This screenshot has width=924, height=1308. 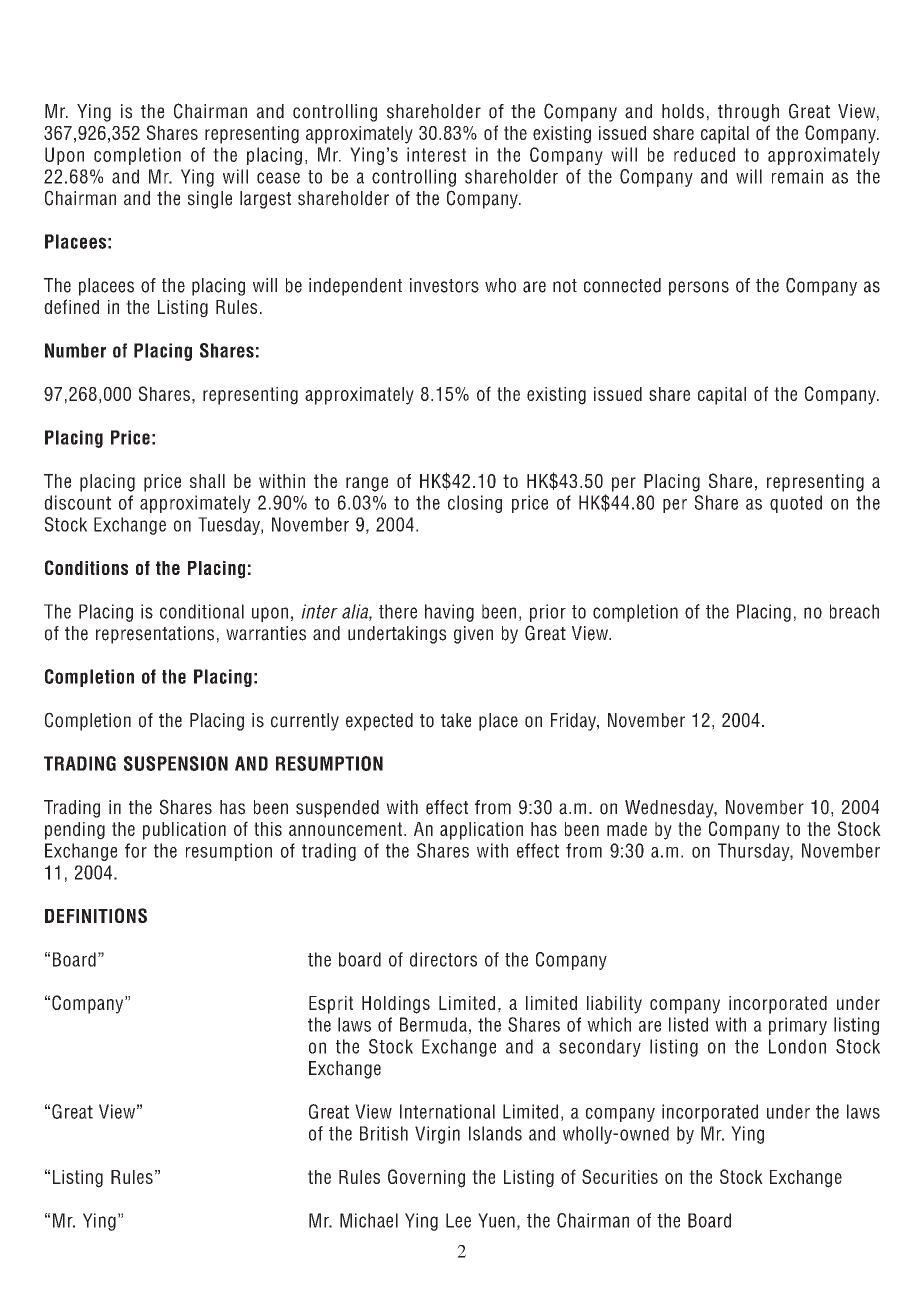 What do you see at coordinates (473, 635) in the screenshot?
I see `given` at bounding box center [473, 635].
